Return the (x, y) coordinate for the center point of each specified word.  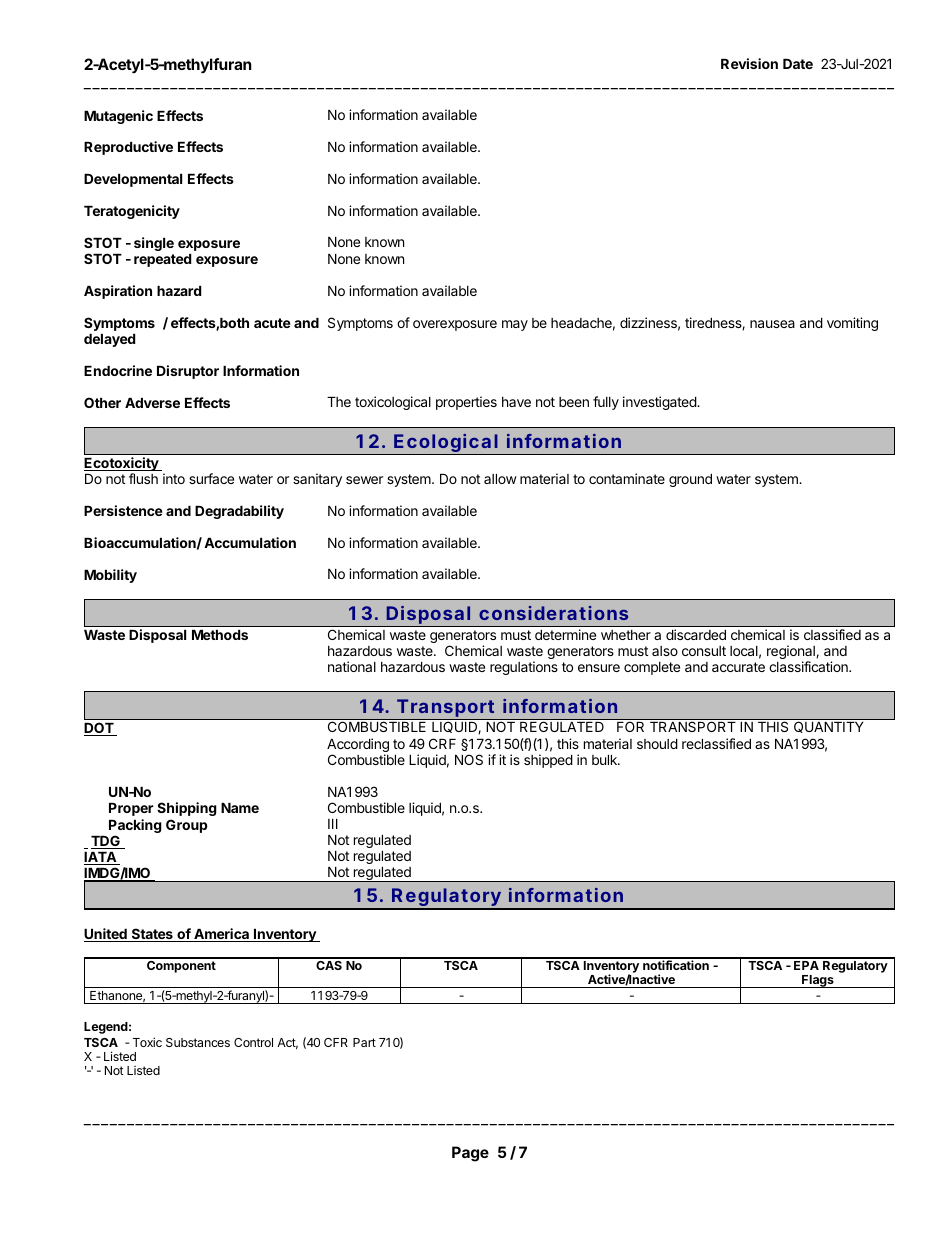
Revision (749, 63)
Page (470, 1154)
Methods (220, 635)
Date (798, 64)
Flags (818, 981)
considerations (553, 613)
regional (792, 653)
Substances (198, 1042)
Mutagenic (118, 117)
